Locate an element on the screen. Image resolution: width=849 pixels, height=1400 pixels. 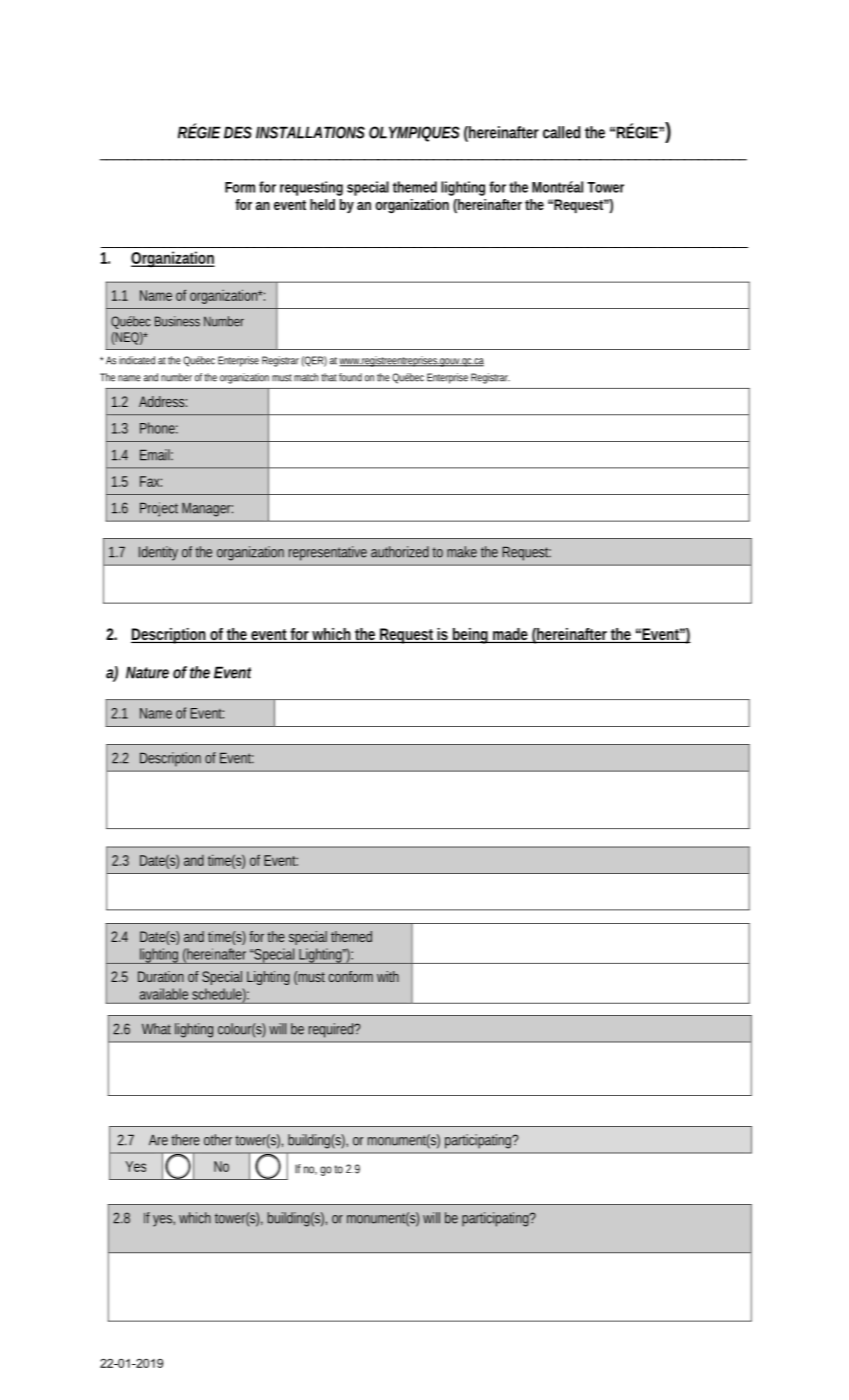
found is located at coordinates (350, 377).
